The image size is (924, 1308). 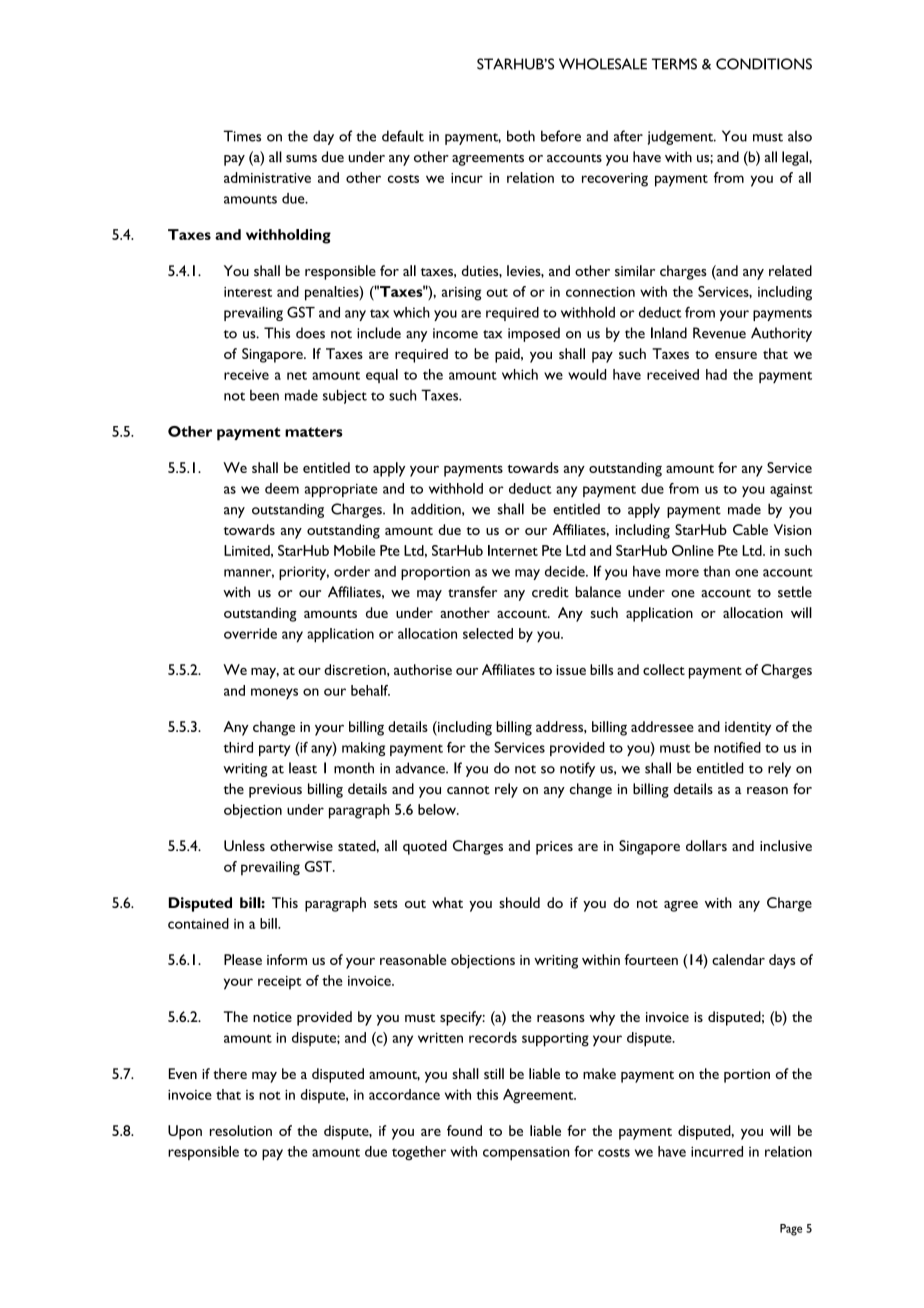 I want to click on both, so click(x=521, y=136).
